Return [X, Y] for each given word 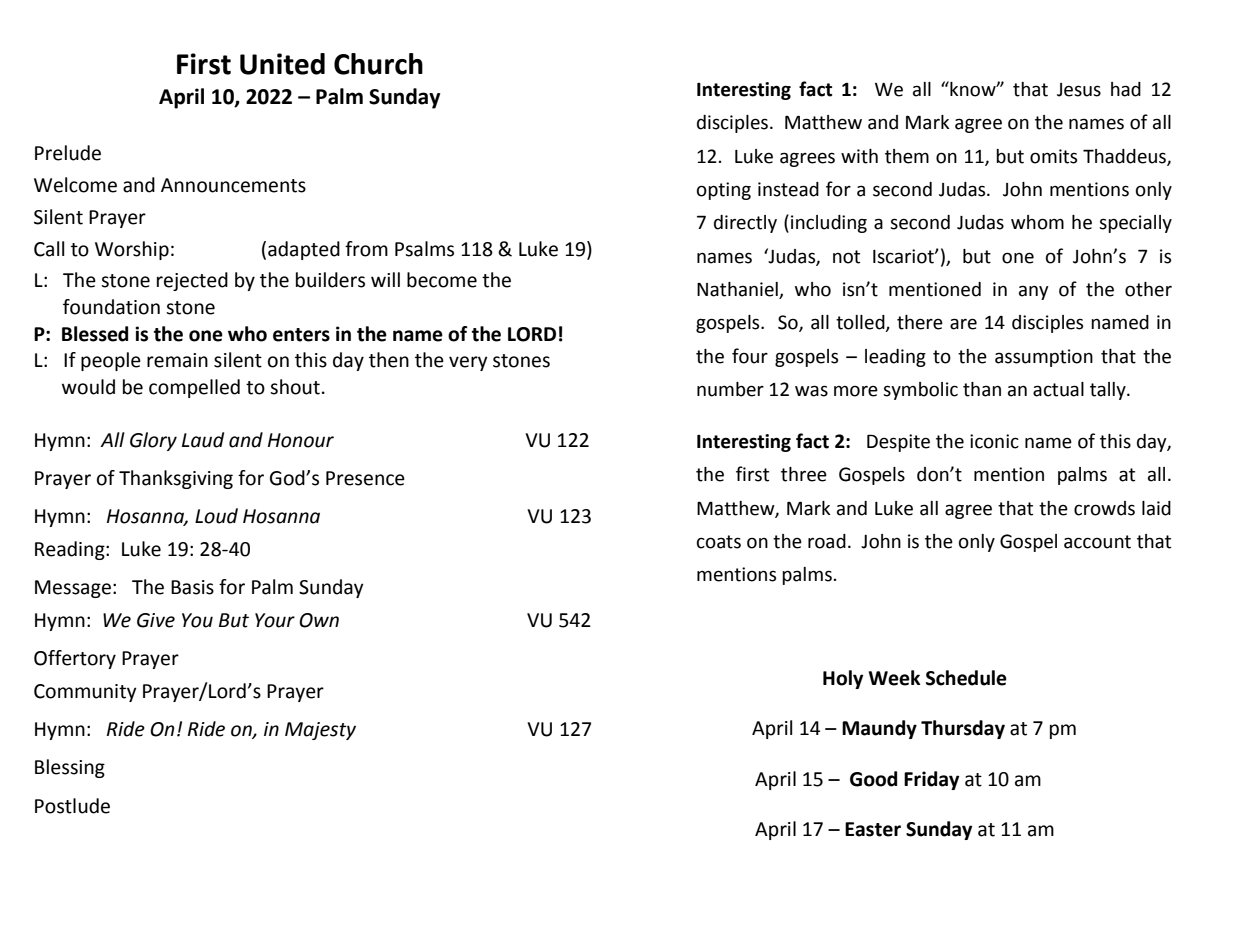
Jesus [1079, 90]
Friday [931, 780]
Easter [873, 829]
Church [378, 64]
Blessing [70, 768]
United [282, 64]
